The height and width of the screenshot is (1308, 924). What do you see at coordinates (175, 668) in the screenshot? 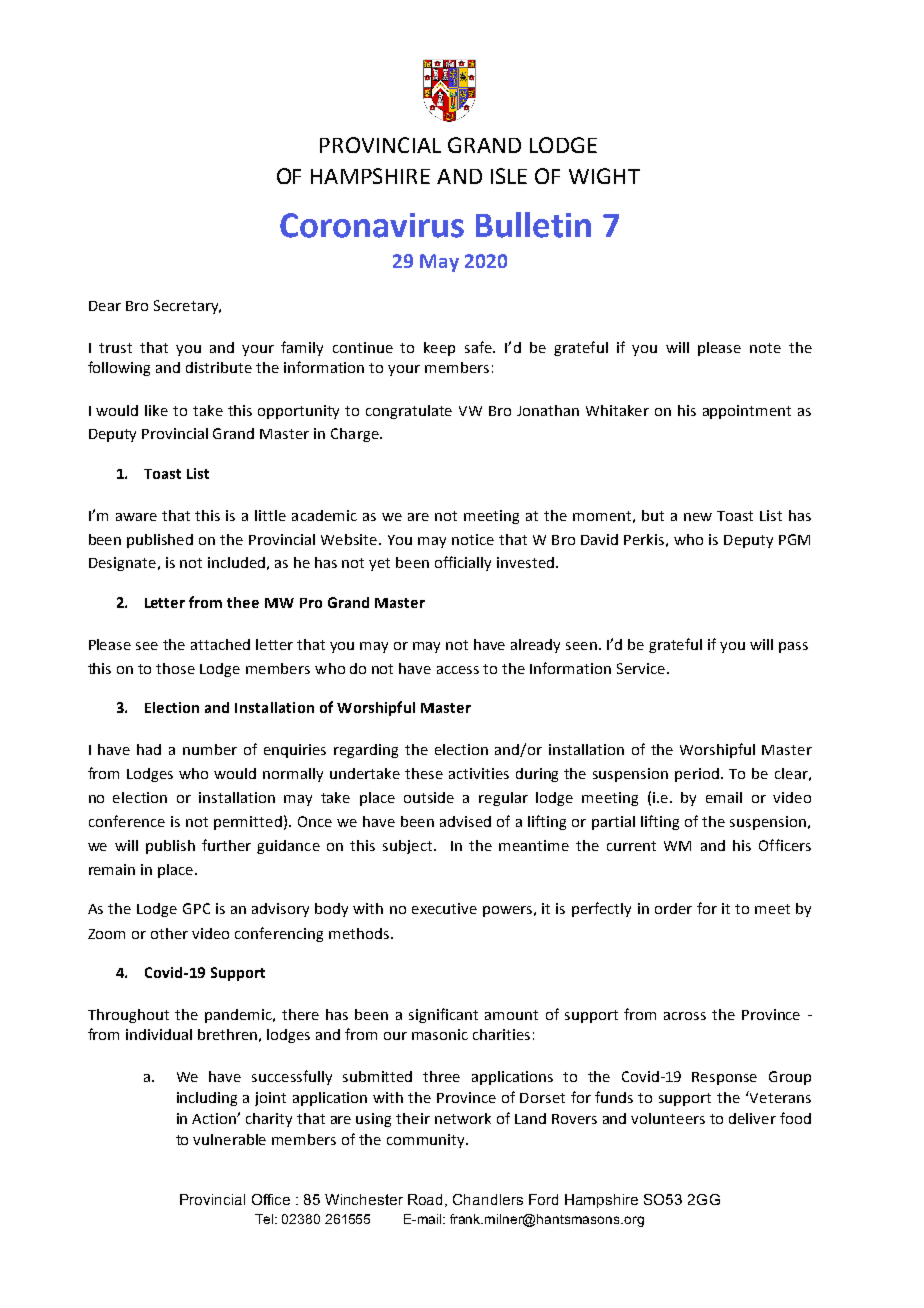
I see `those` at bounding box center [175, 668].
